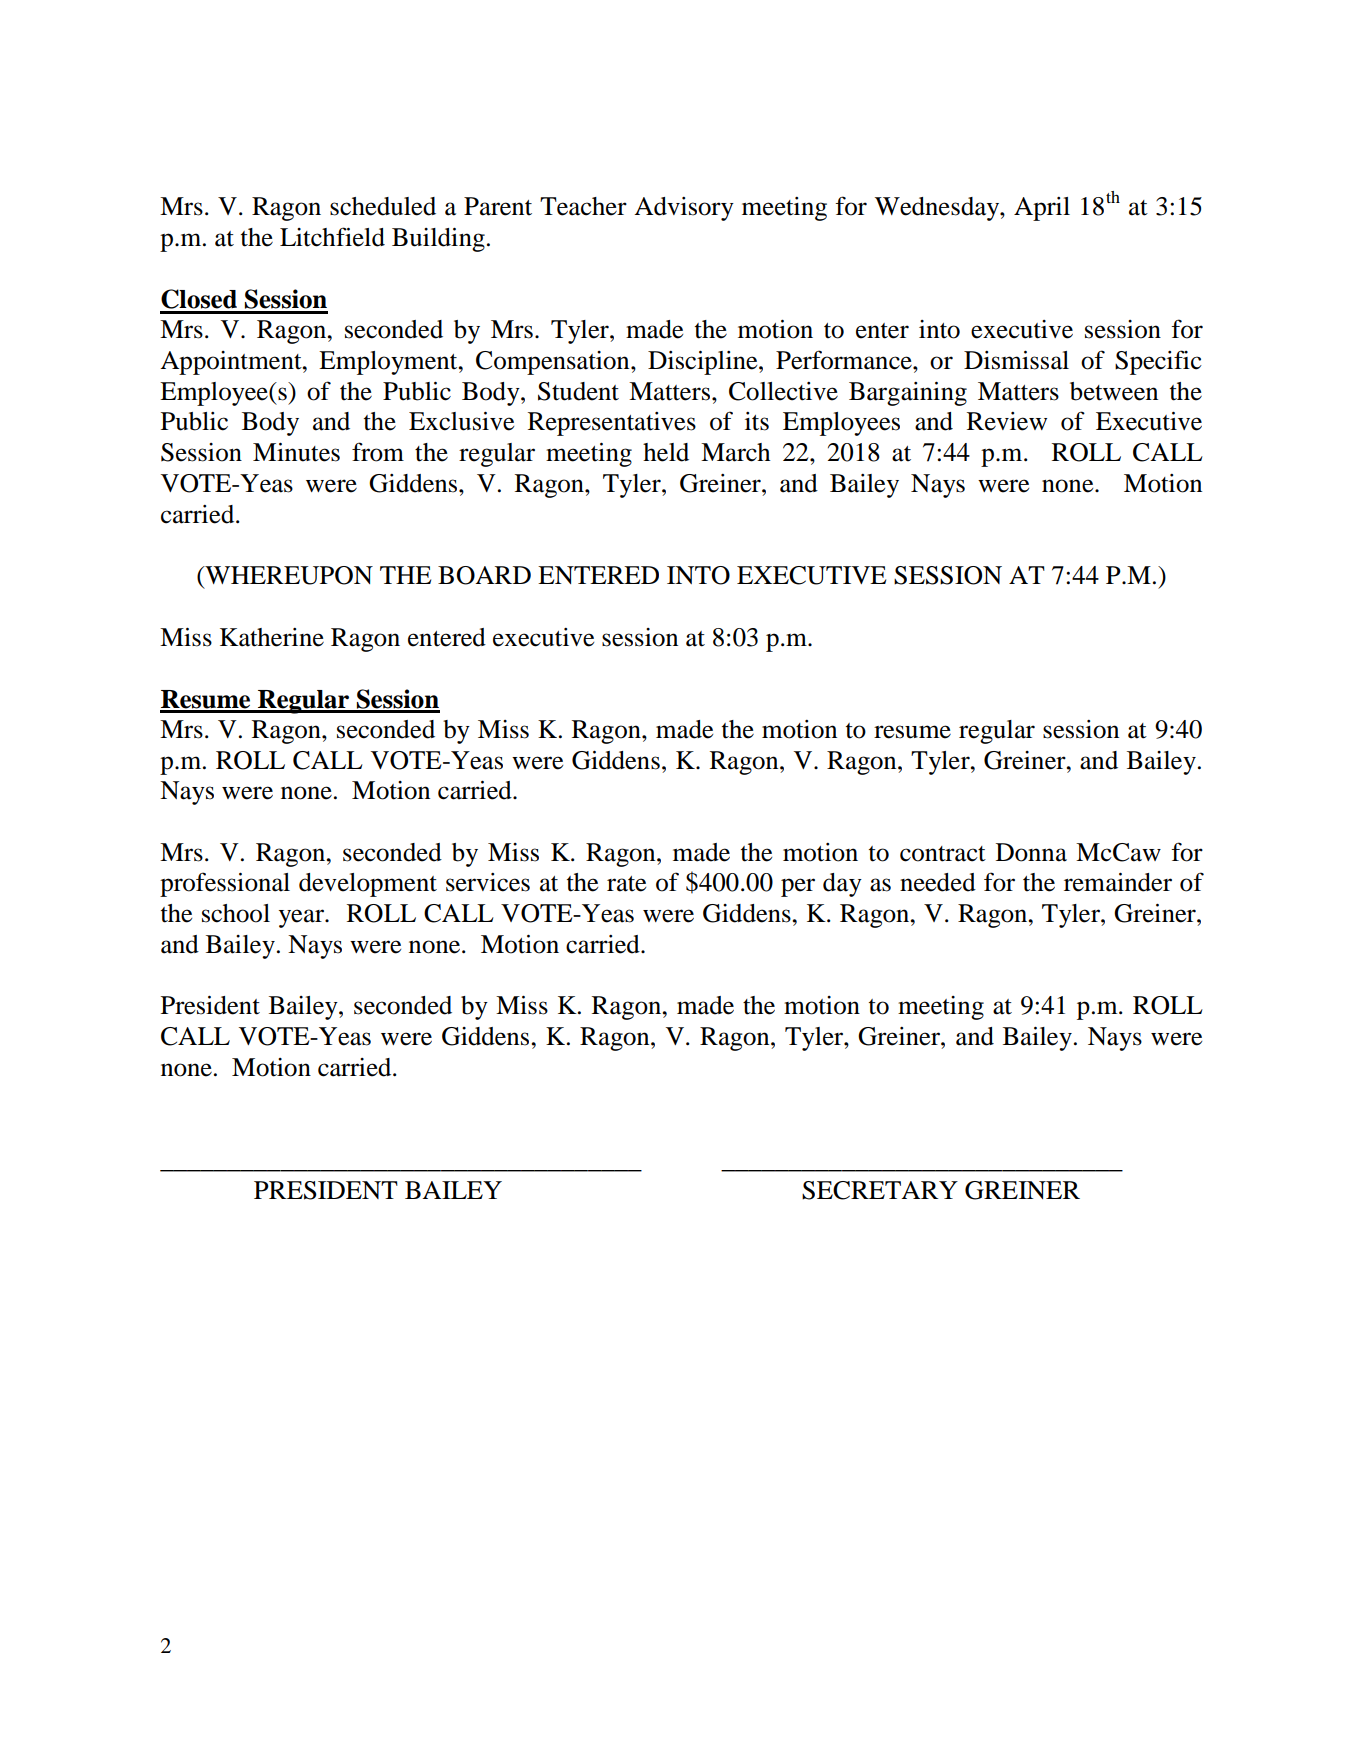 The image size is (1363, 1764). Describe the element at coordinates (332, 237) in the screenshot. I see `Litchfield` at that location.
